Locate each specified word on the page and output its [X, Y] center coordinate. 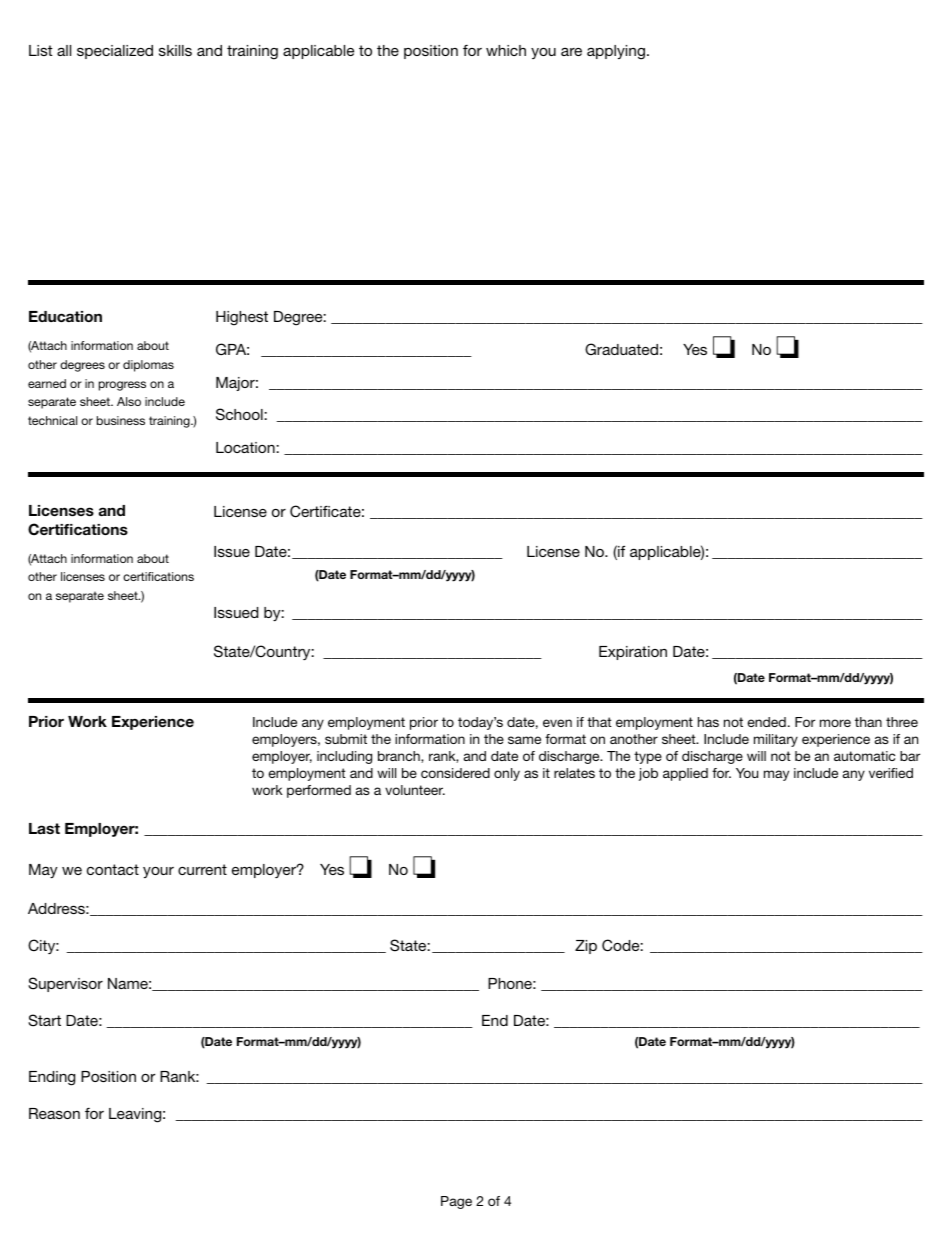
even [557, 723]
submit [346, 739]
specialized [115, 52]
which [506, 50]
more [835, 723]
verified [891, 773]
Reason [54, 1113]
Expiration [633, 653]
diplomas [148, 366]
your [158, 872]
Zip [586, 947]
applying [616, 52]
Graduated [621, 349]
